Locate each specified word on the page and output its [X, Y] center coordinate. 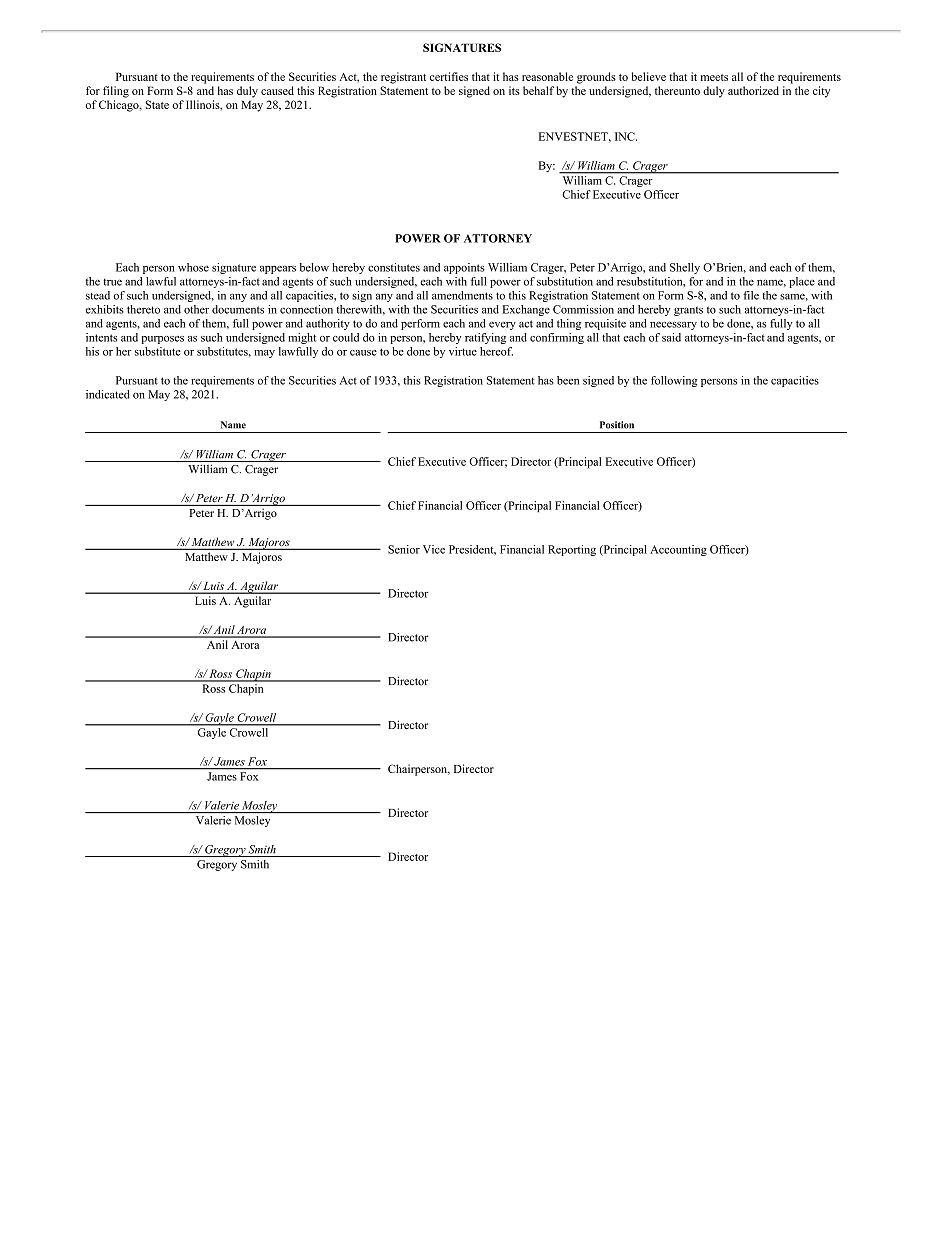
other [196, 309]
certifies [449, 76]
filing [116, 92]
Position [617, 425]
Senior [404, 549]
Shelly [685, 268]
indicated [108, 394]
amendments [462, 295]
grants [688, 311]
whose [193, 267]
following [674, 381]
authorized [753, 90]
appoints [464, 268]
